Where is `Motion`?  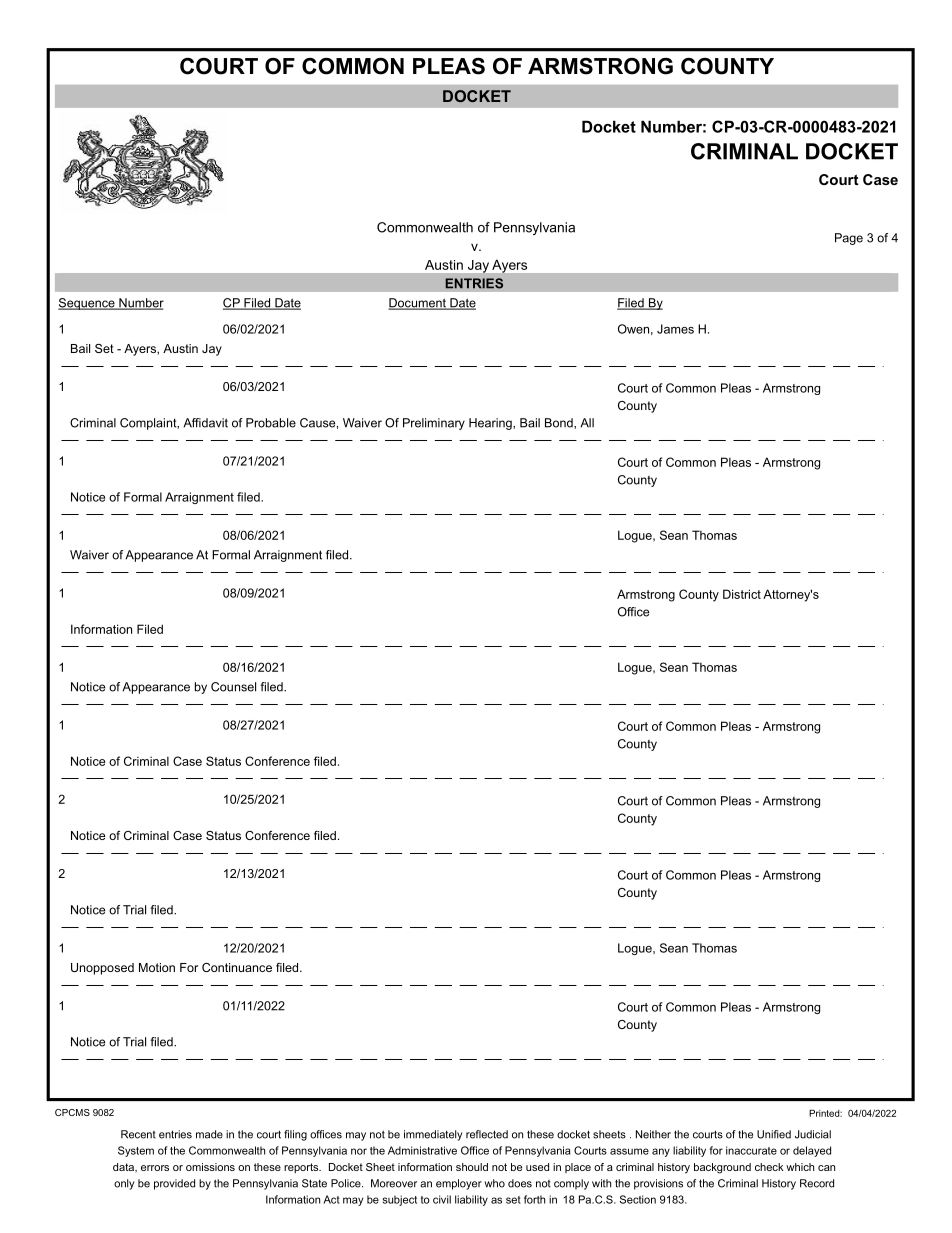 Motion is located at coordinates (157, 967).
